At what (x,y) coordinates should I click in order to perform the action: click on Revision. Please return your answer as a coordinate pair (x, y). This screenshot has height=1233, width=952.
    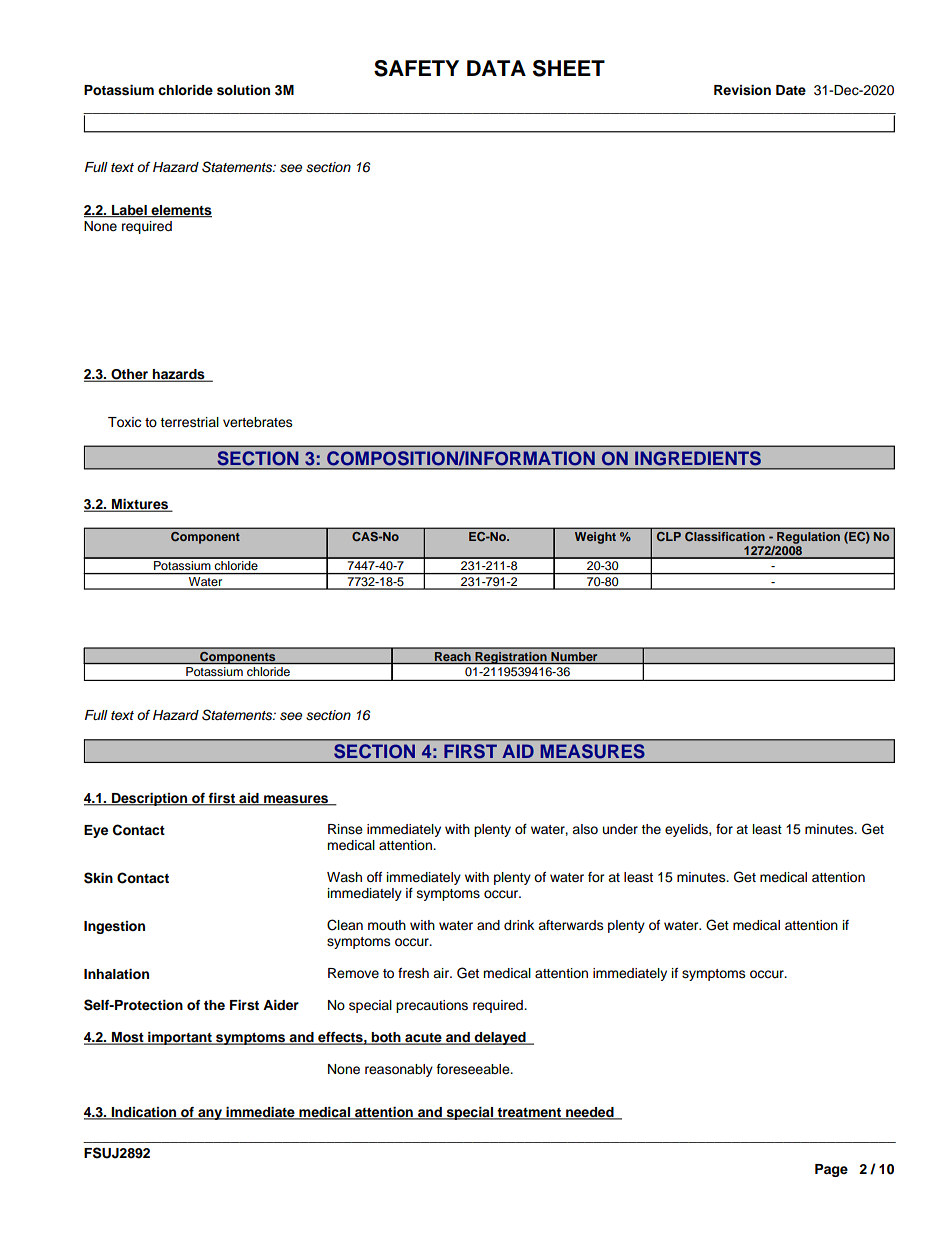
    Looking at the image, I should click on (742, 90).
